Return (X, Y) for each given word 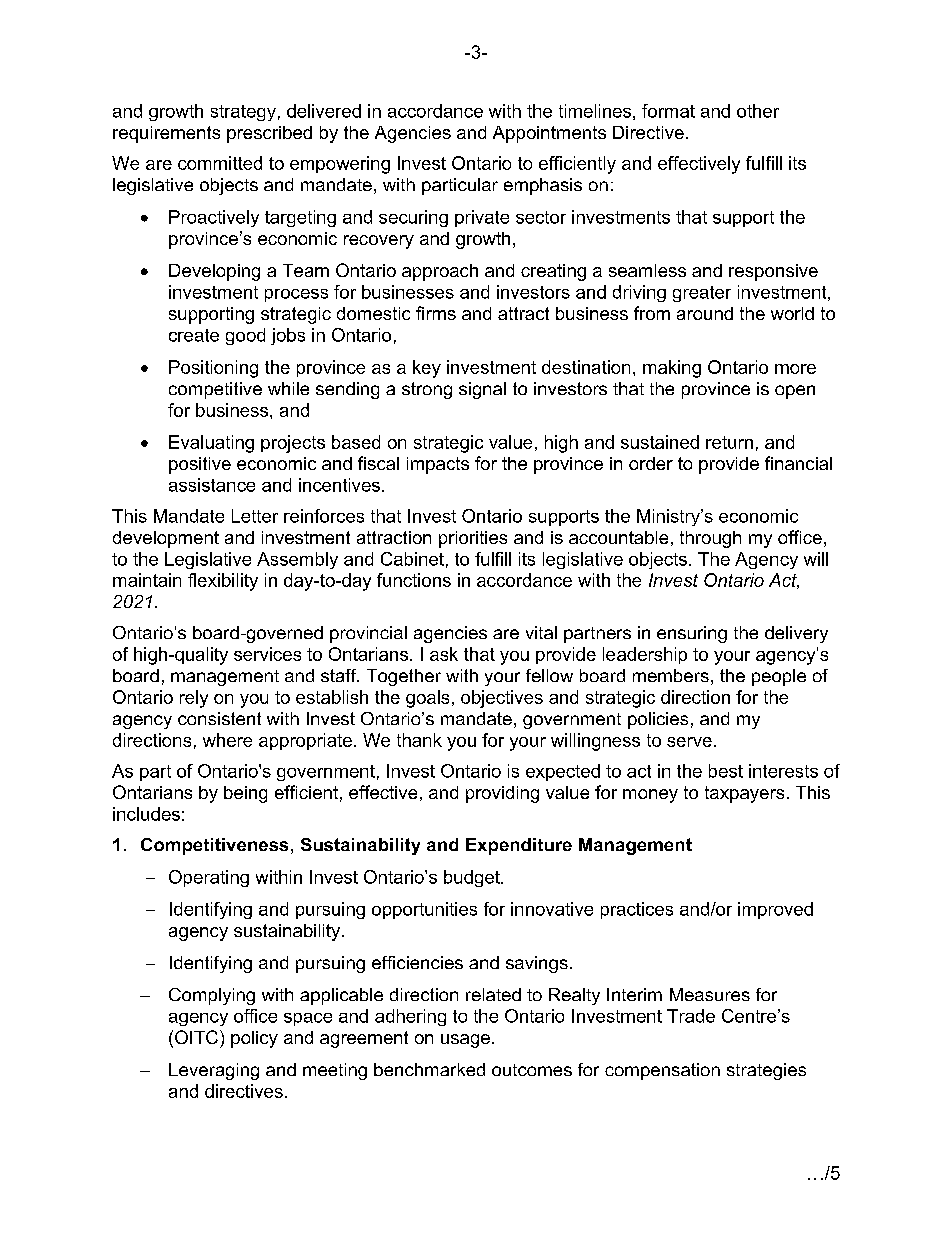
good (245, 336)
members (671, 675)
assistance (212, 485)
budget (473, 878)
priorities (473, 539)
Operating (209, 878)
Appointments (549, 134)
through (710, 539)
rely (194, 699)
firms (436, 313)
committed (220, 163)
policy (254, 1039)
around (705, 313)
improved (775, 910)
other (758, 111)
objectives (502, 699)
